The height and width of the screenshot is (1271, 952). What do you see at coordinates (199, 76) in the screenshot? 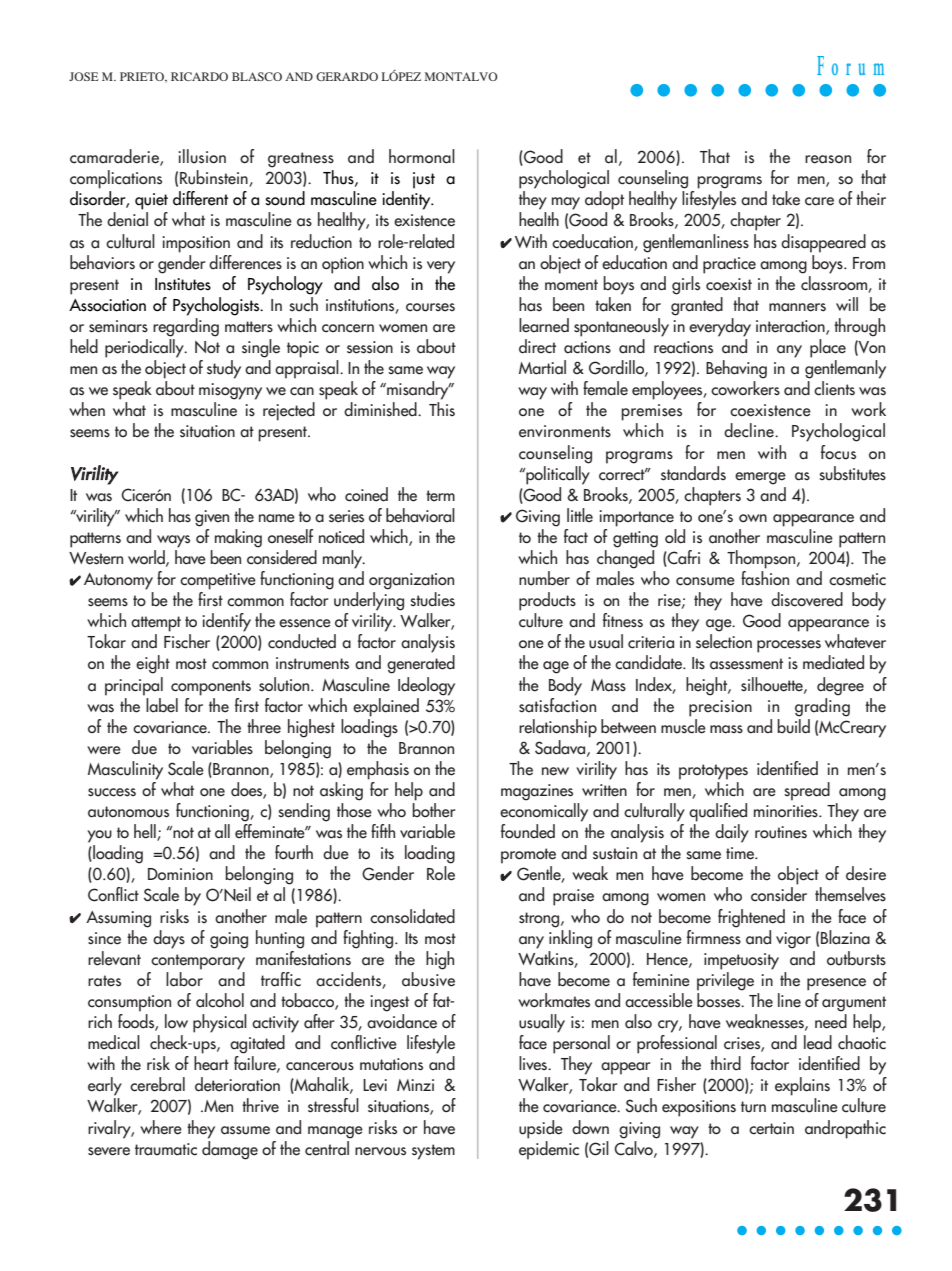
I see `RICARDO` at bounding box center [199, 76].
